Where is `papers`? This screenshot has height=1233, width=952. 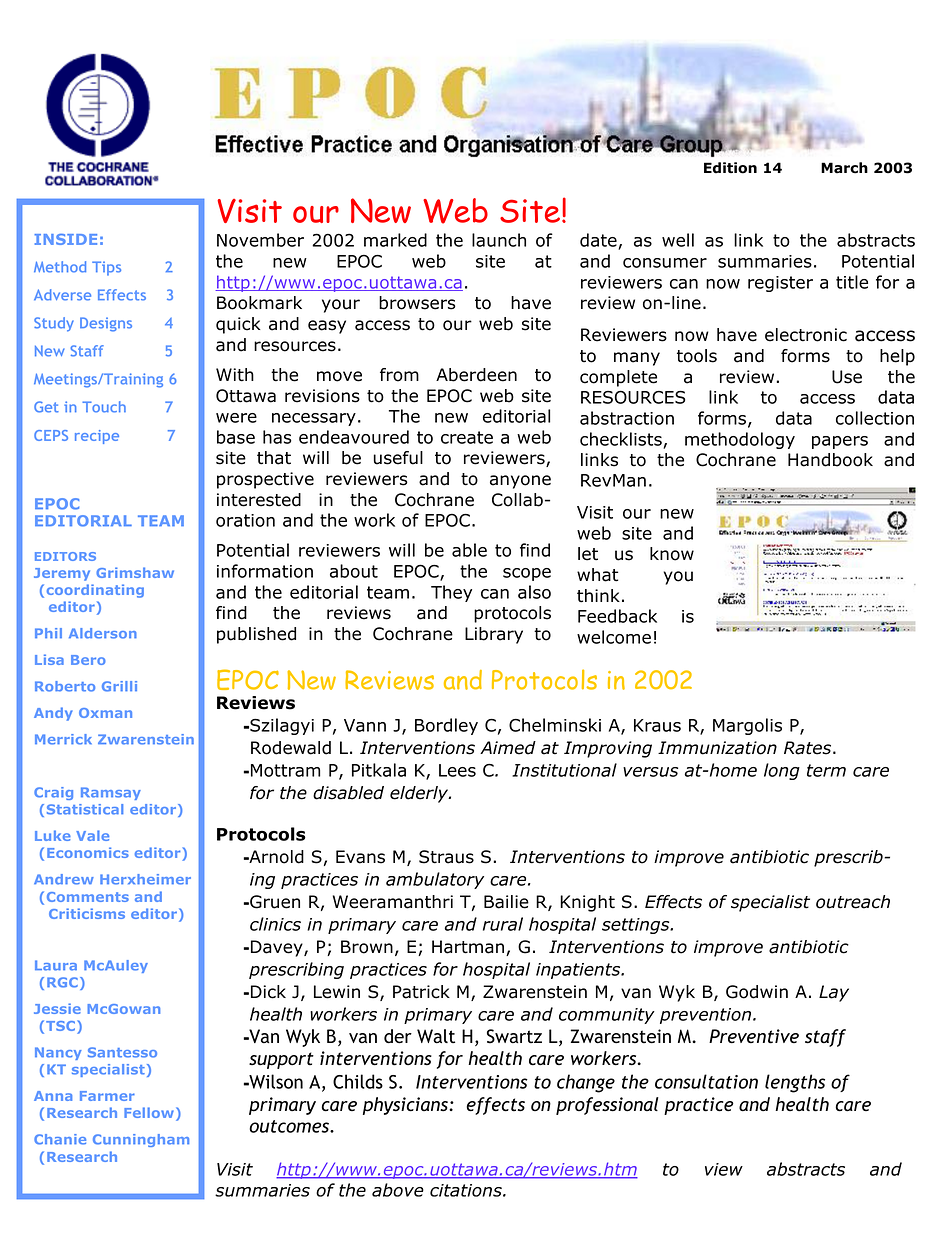
papers is located at coordinates (840, 442).
